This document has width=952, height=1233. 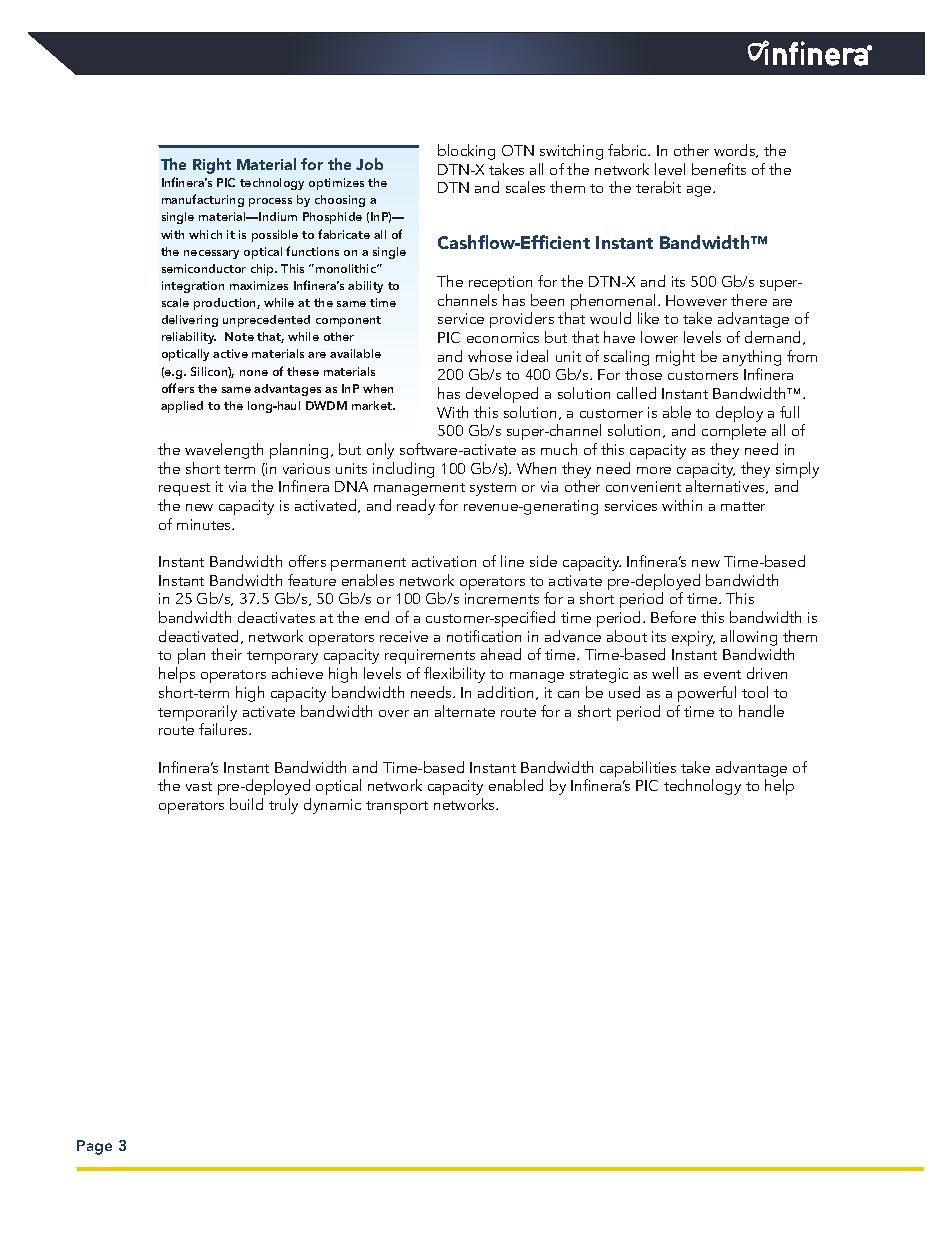 What do you see at coordinates (430, 658) in the document?
I see `requirements` at bounding box center [430, 658].
